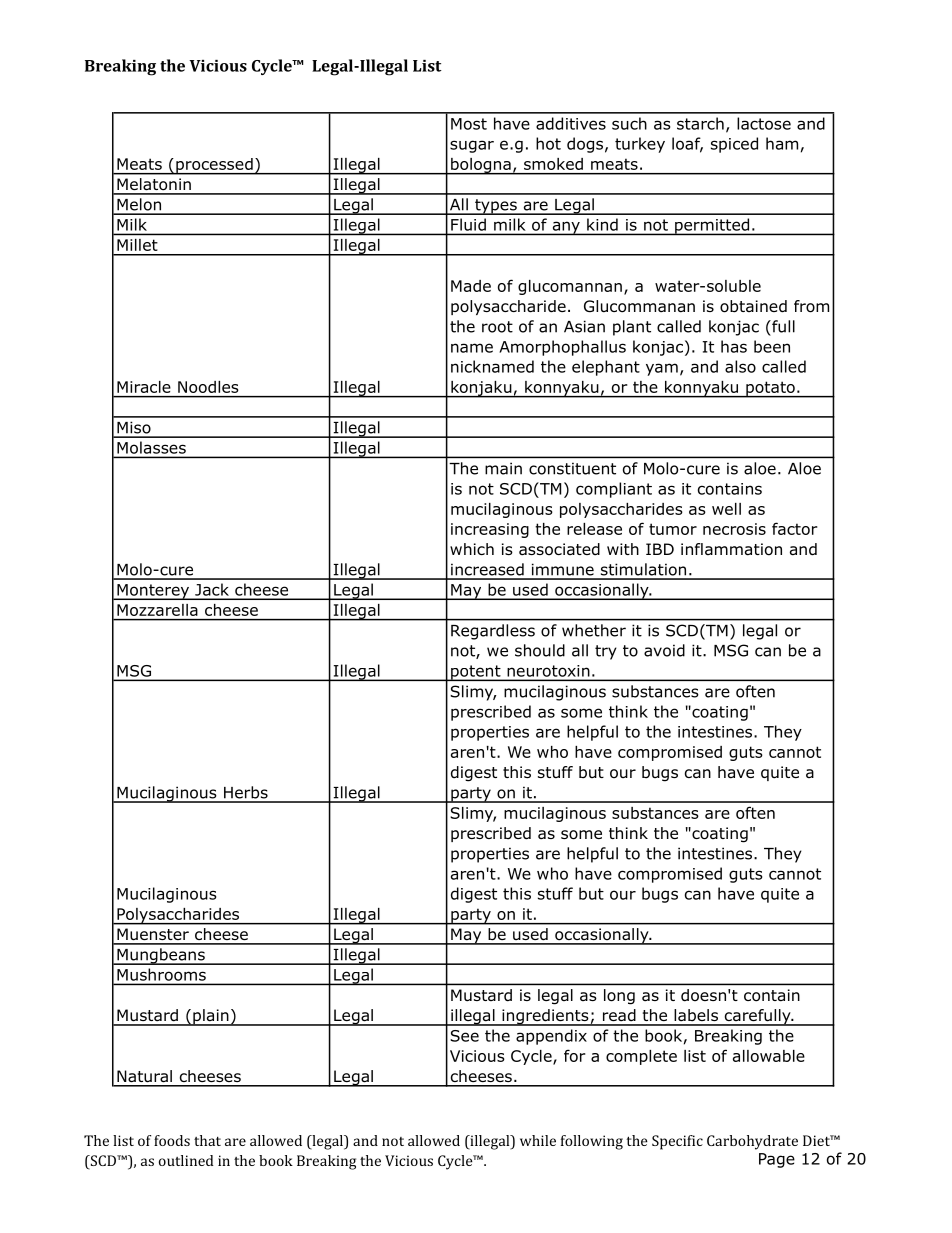 Image resolution: width=952 pixels, height=1233 pixels. Describe the element at coordinates (493, 632) in the screenshot. I see `Regardless` at that location.
